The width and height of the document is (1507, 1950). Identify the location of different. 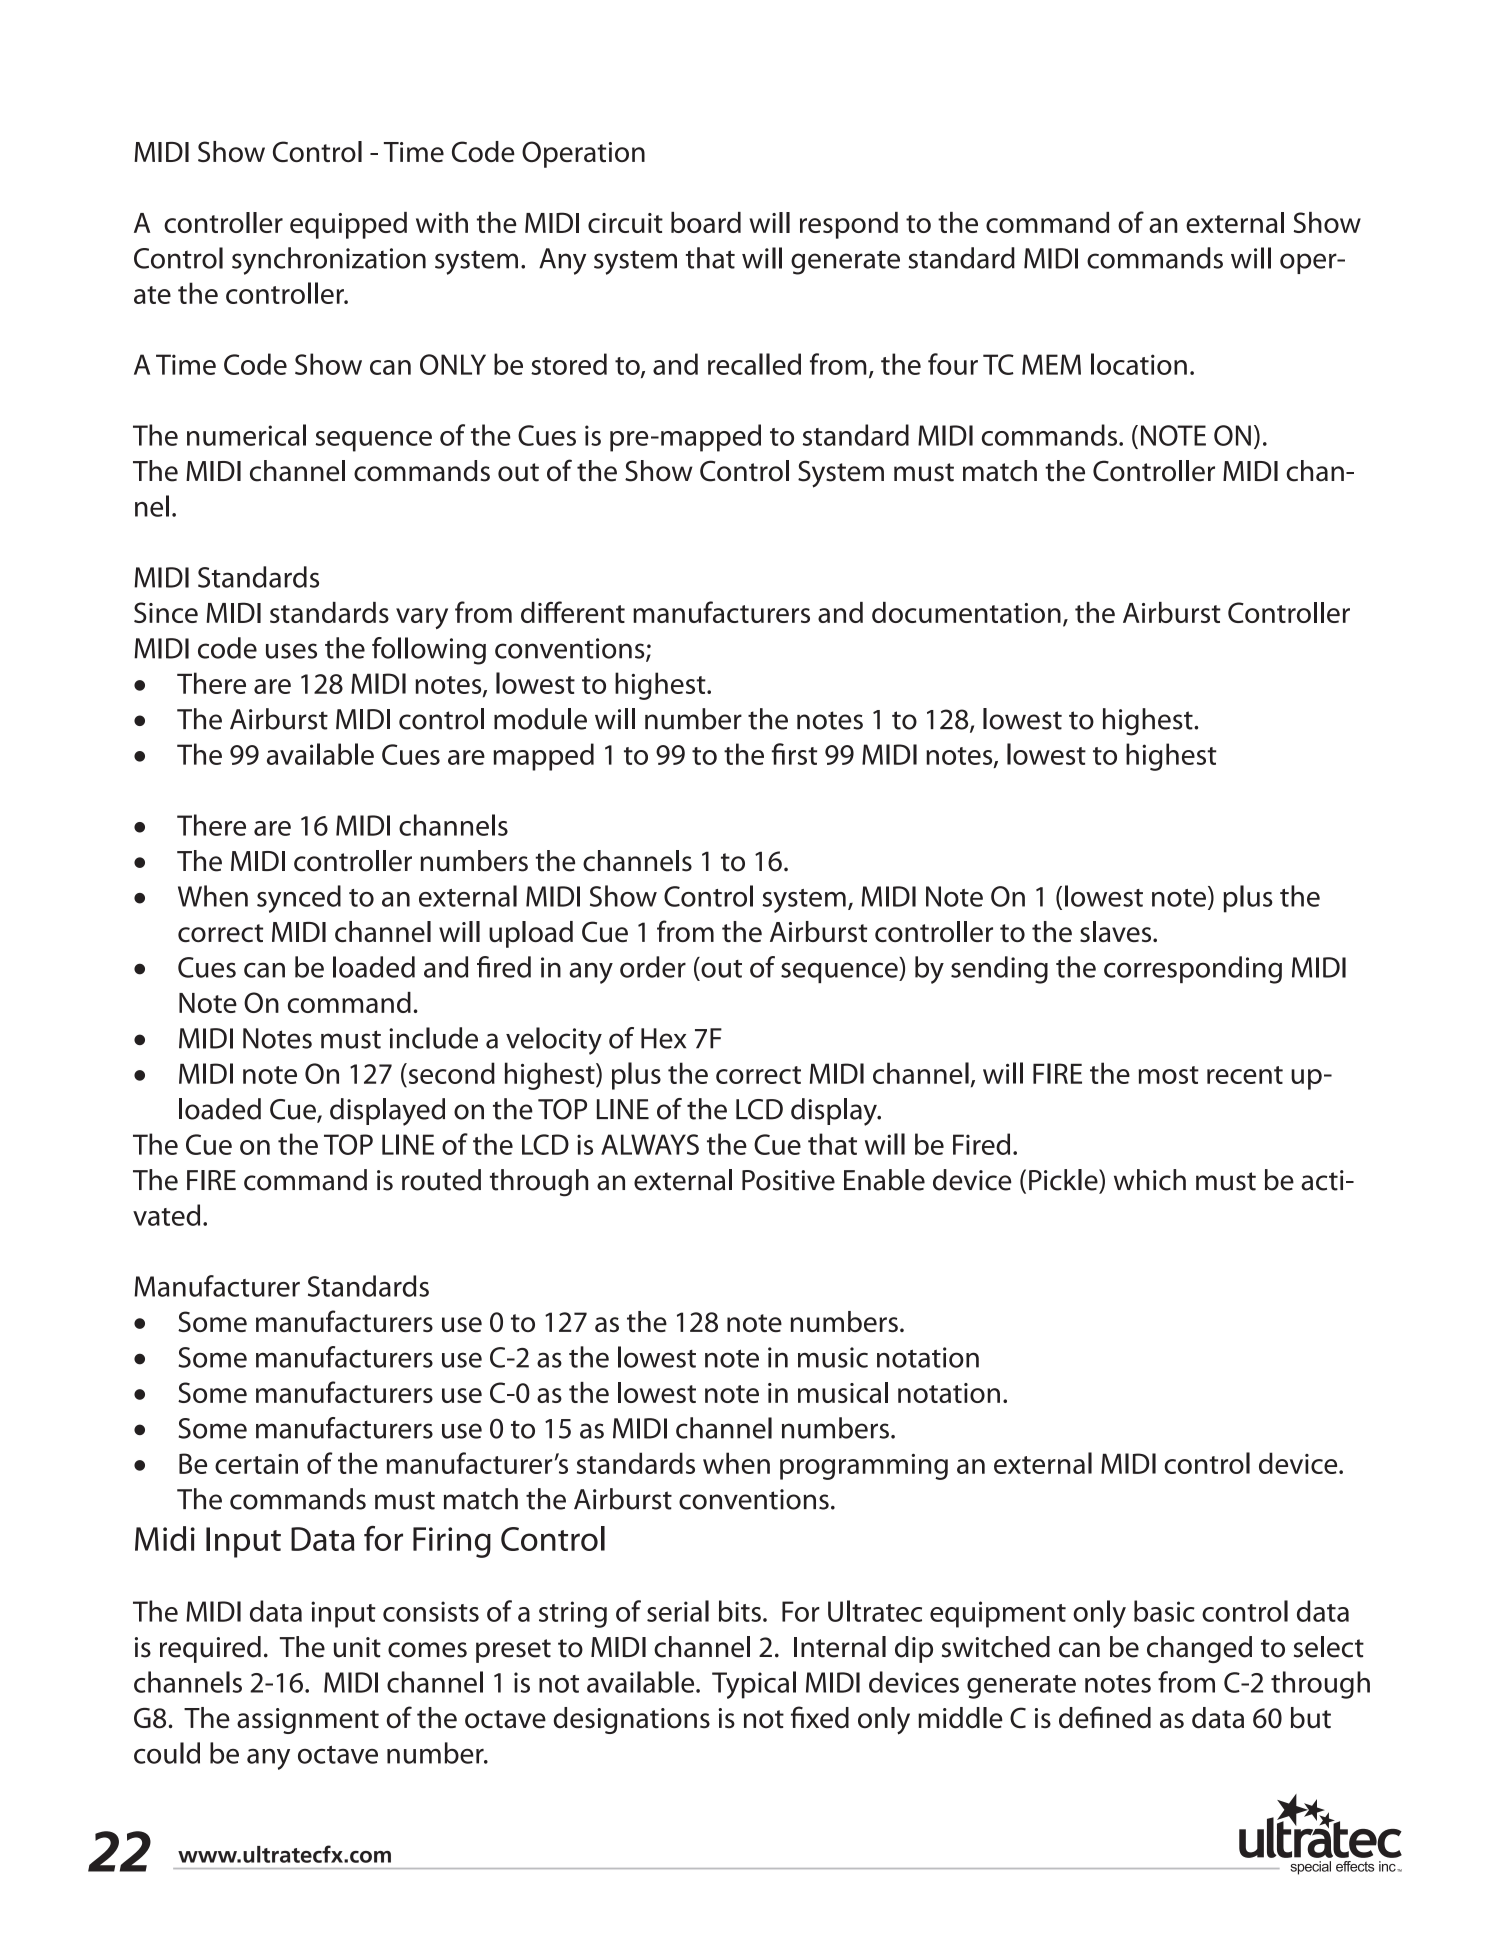
(573, 612).
